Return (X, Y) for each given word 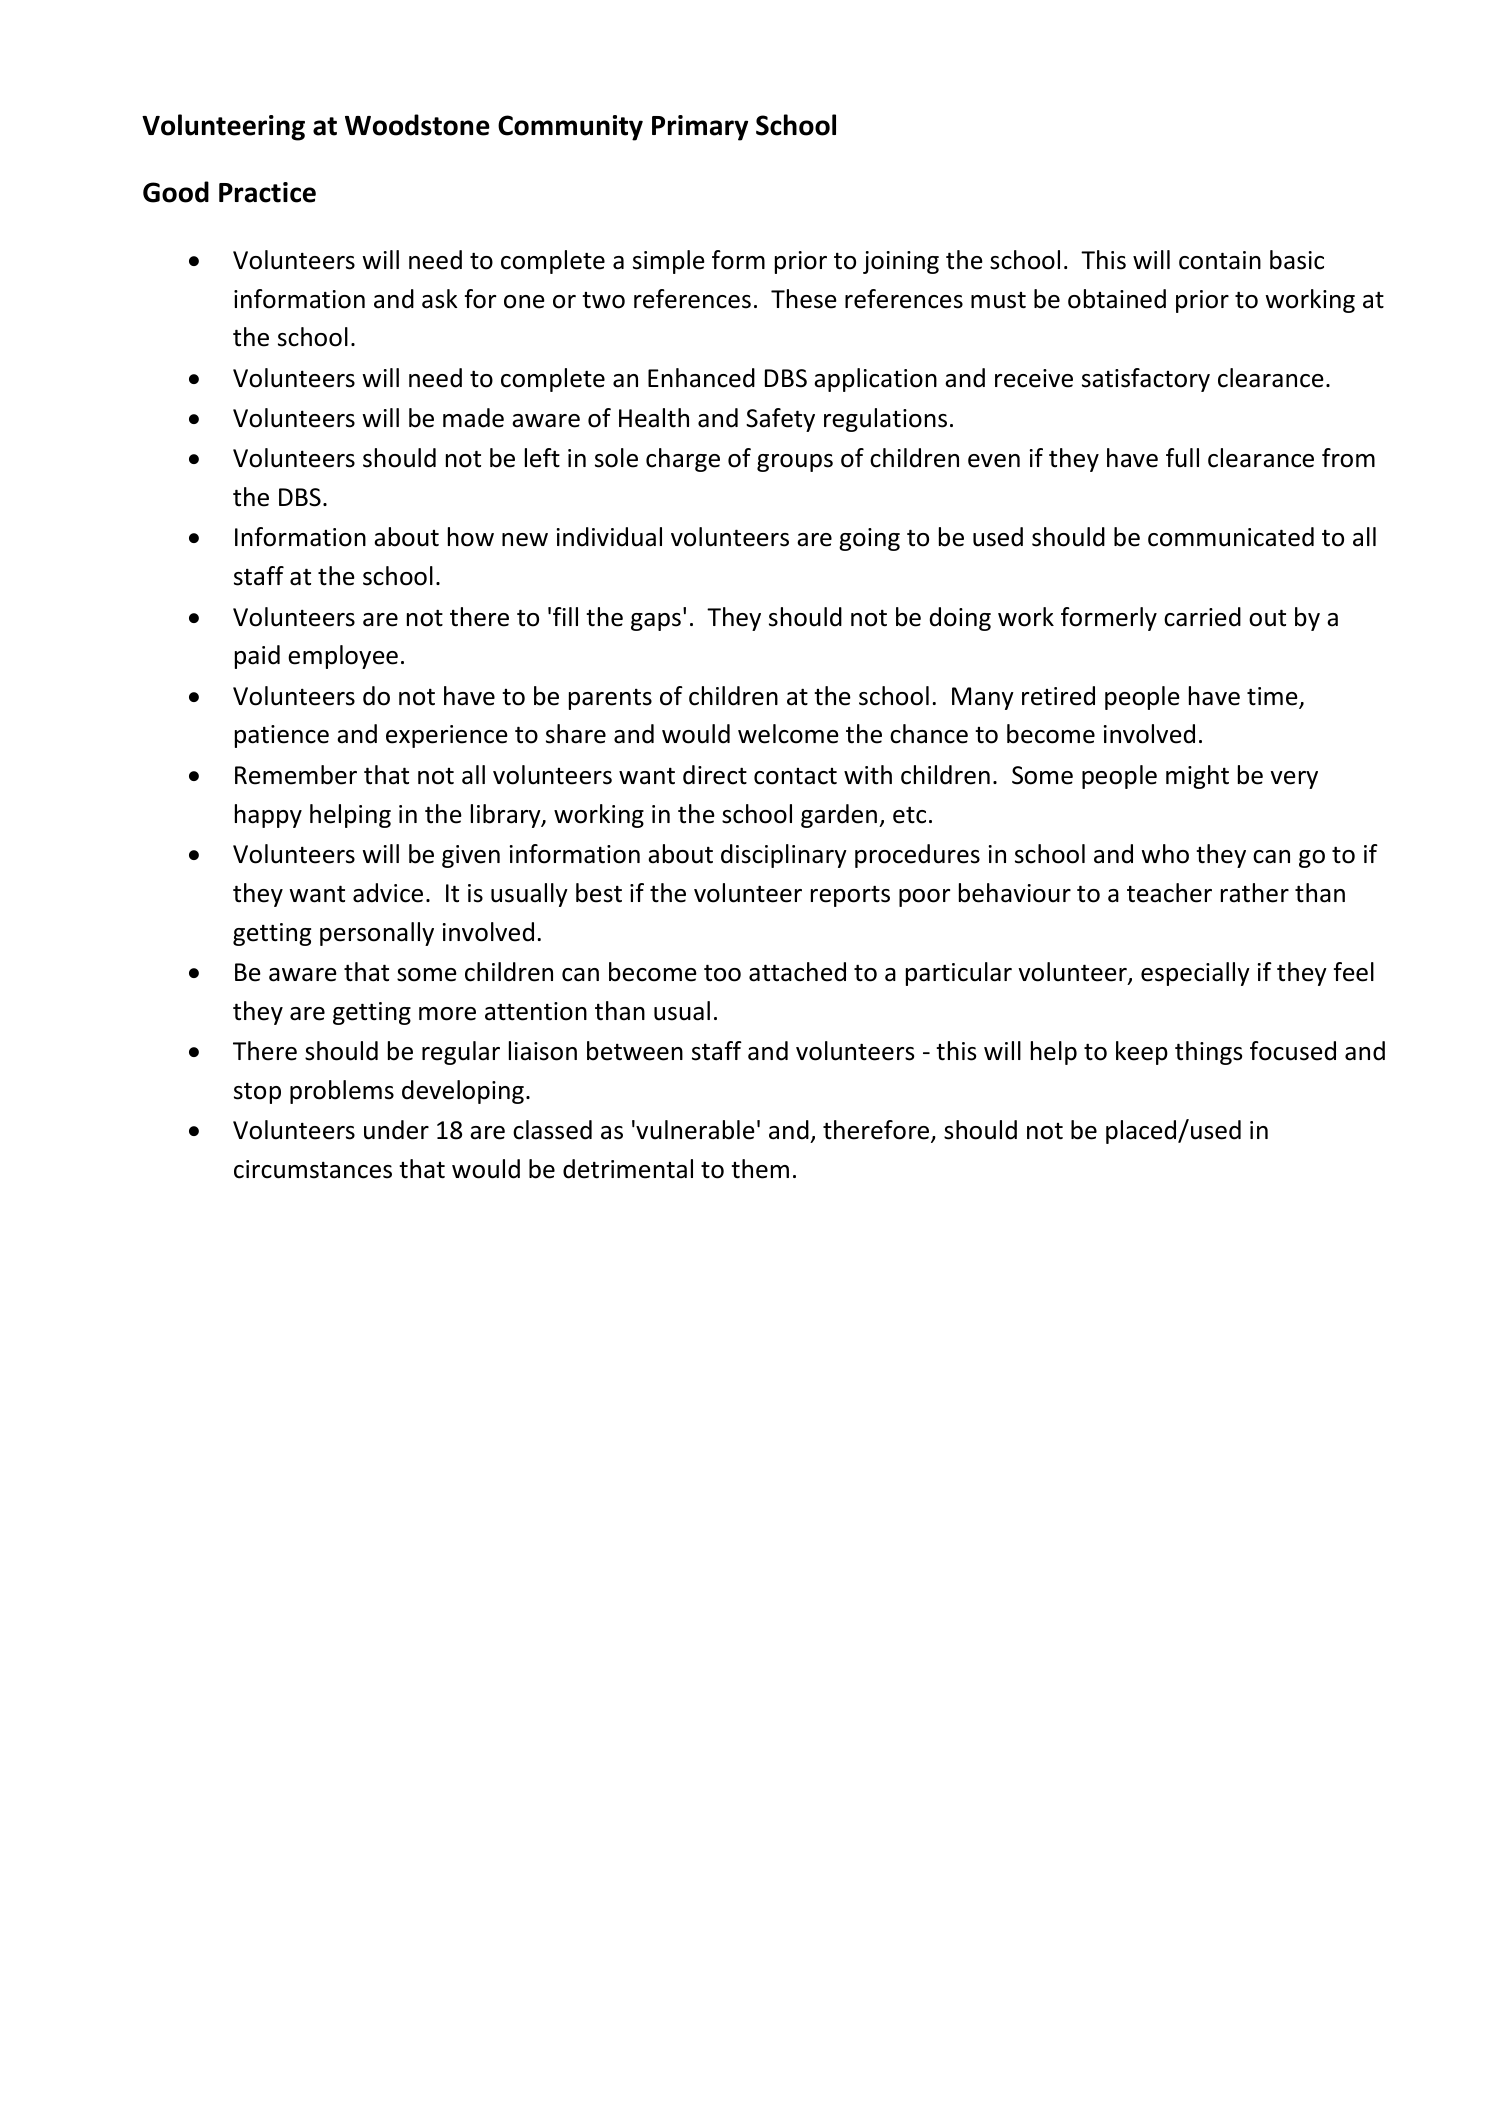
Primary (700, 128)
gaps (656, 622)
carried (1202, 617)
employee (343, 657)
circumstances (313, 1169)
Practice (267, 192)
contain (1220, 260)
